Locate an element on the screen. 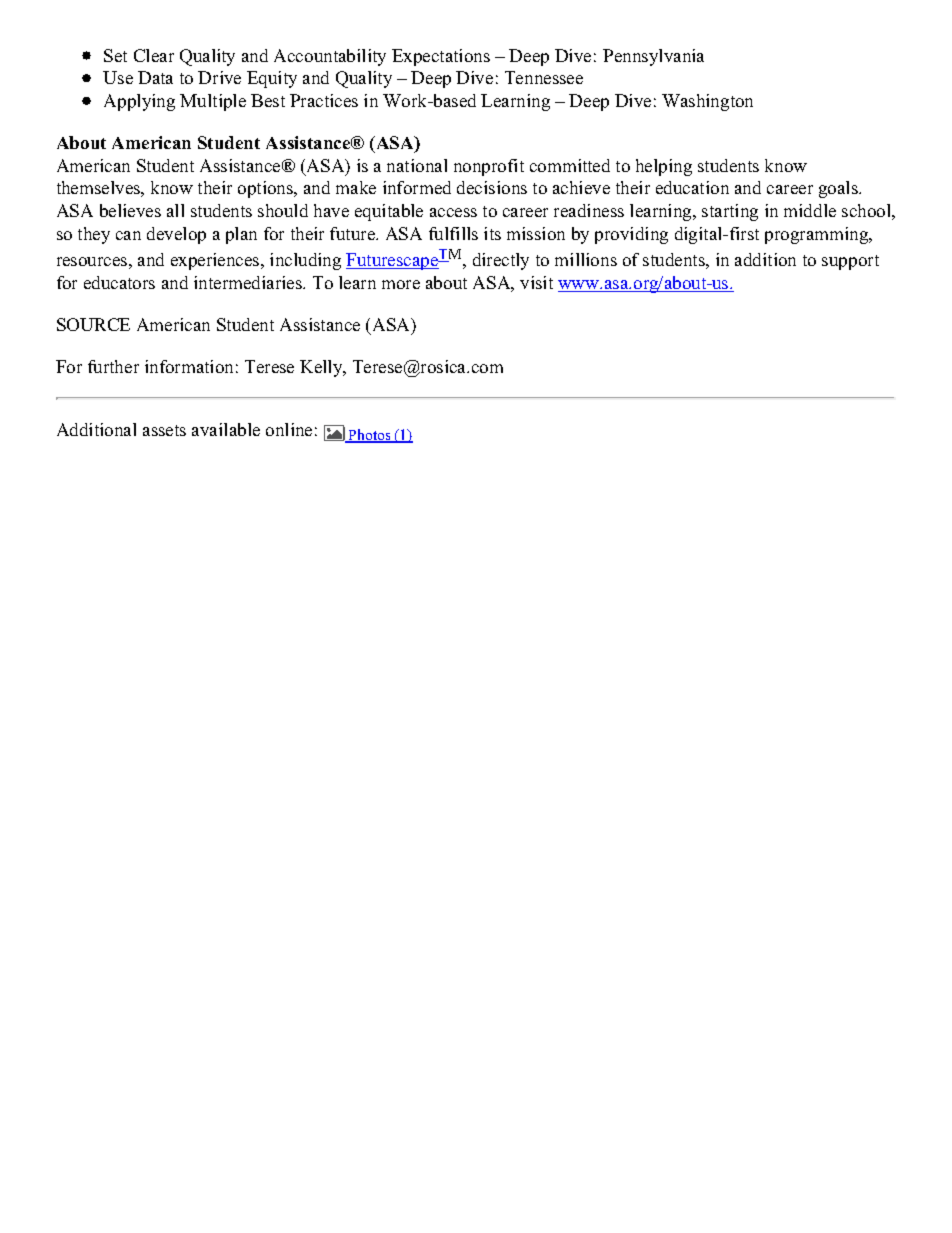 The width and height of the screenshot is (952, 1233). assets is located at coordinates (164, 430).
